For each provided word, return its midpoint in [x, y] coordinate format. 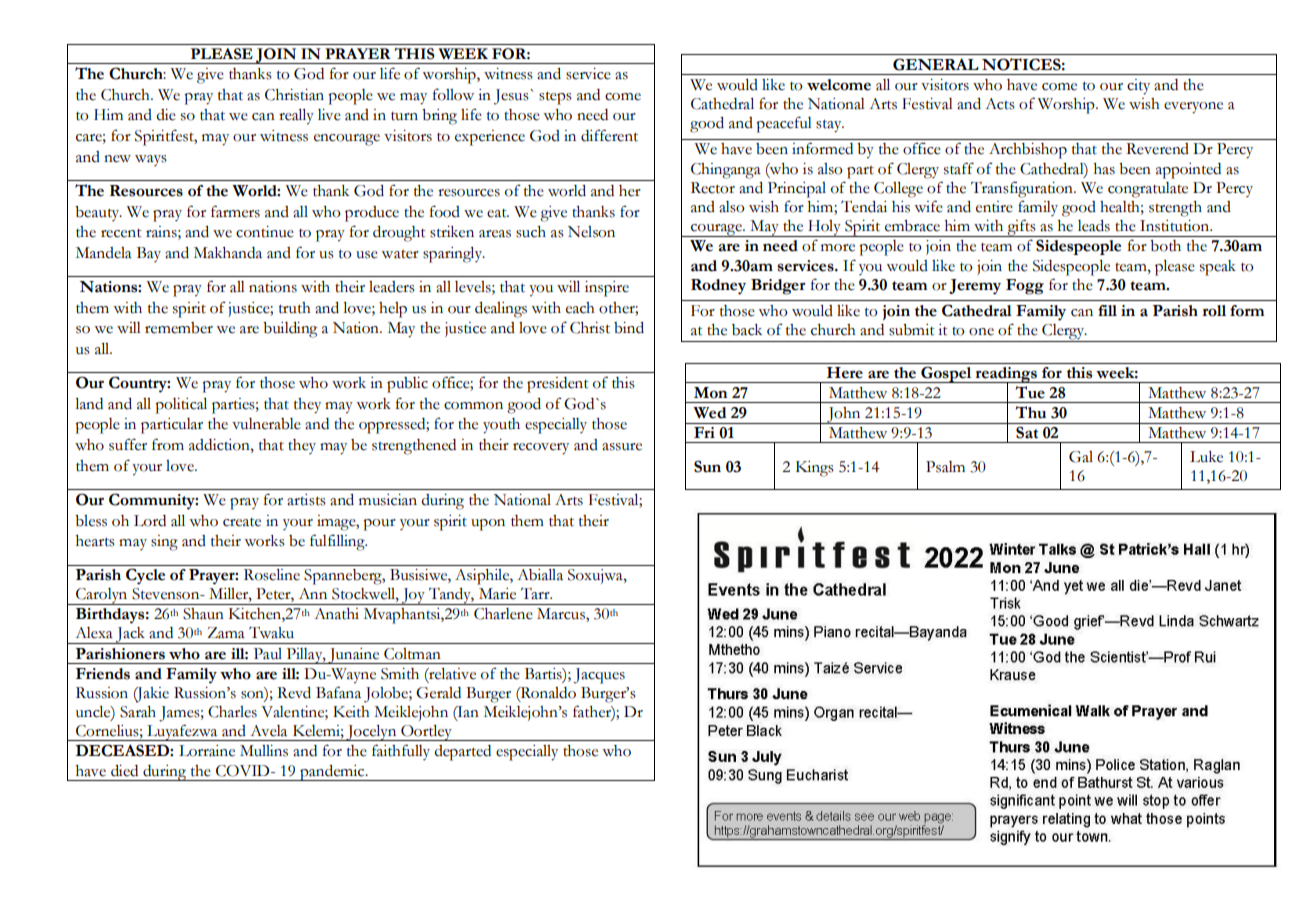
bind [629, 328]
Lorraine [207, 751]
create [242, 522]
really [296, 117]
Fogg [1025, 287]
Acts [1000, 104]
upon [488, 525]
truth [295, 308]
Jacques [599, 676]
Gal [1081, 457]
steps [555, 98]
